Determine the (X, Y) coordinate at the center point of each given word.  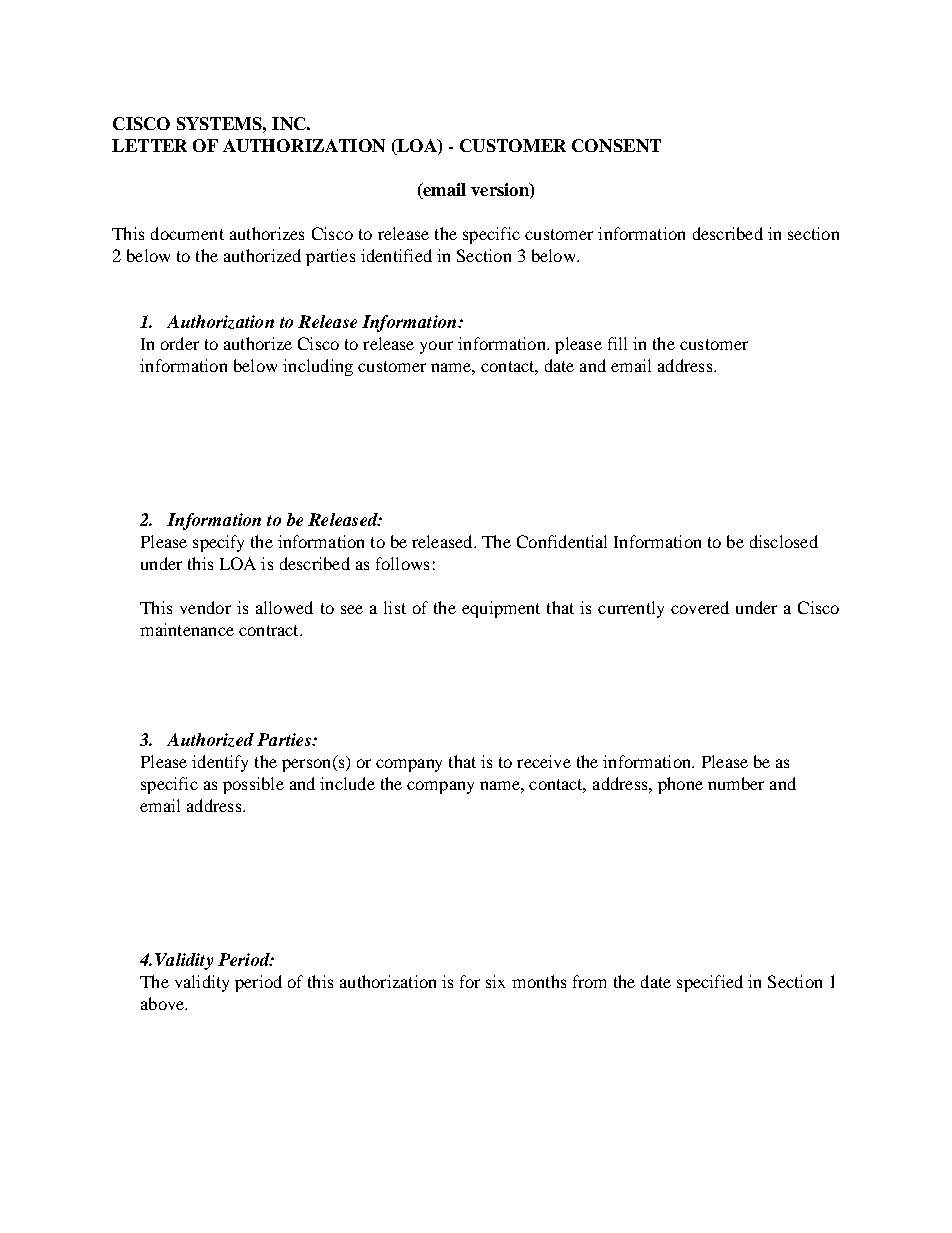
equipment (501, 609)
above (164, 1003)
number (736, 783)
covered (700, 607)
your (436, 347)
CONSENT (616, 145)
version (501, 191)
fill (617, 343)
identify (220, 763)
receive (544, 761)
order (180, 343)
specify (218, 543)
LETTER (149, 145)
